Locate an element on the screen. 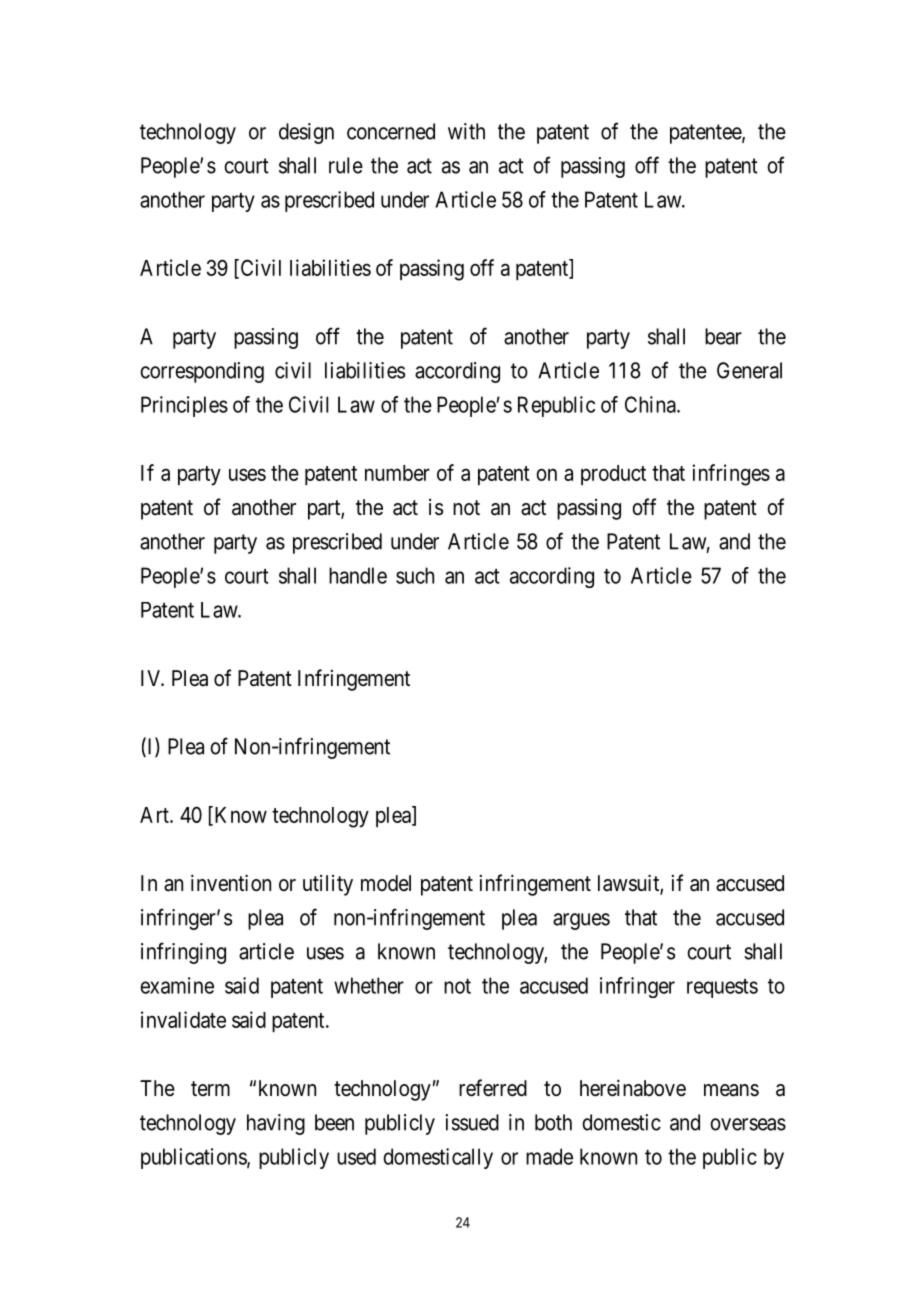 The width and height of the screenshot is (924, 1308). handle is located at coordinates (358, 575).
